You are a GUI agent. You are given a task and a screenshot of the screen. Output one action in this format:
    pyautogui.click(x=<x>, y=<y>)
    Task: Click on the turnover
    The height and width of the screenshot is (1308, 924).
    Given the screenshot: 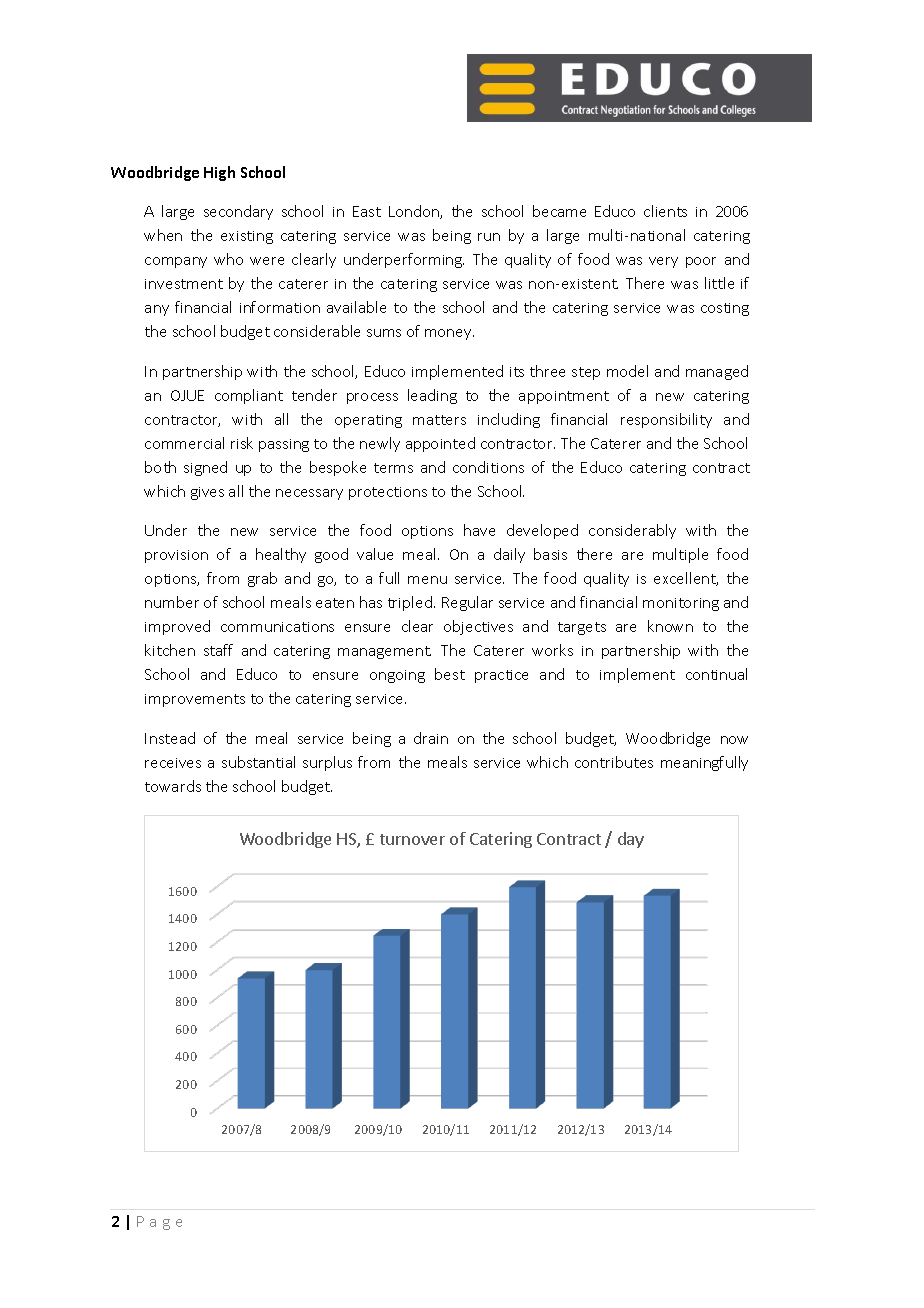 What is the action you would take?
    pyautogui.click(x=412, y=839)
